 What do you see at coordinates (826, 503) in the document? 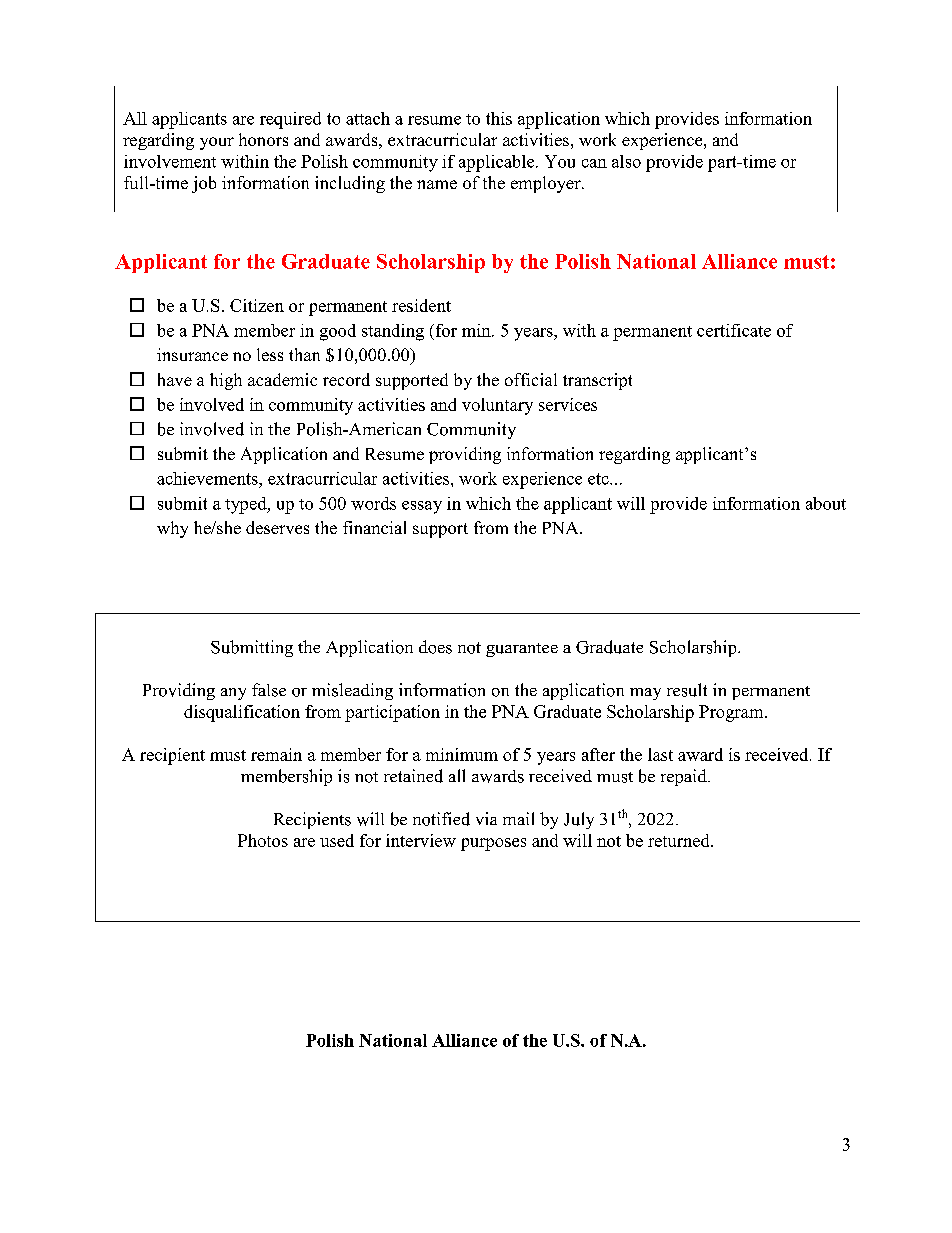
I see `about` at bounding box center [826, 503].
